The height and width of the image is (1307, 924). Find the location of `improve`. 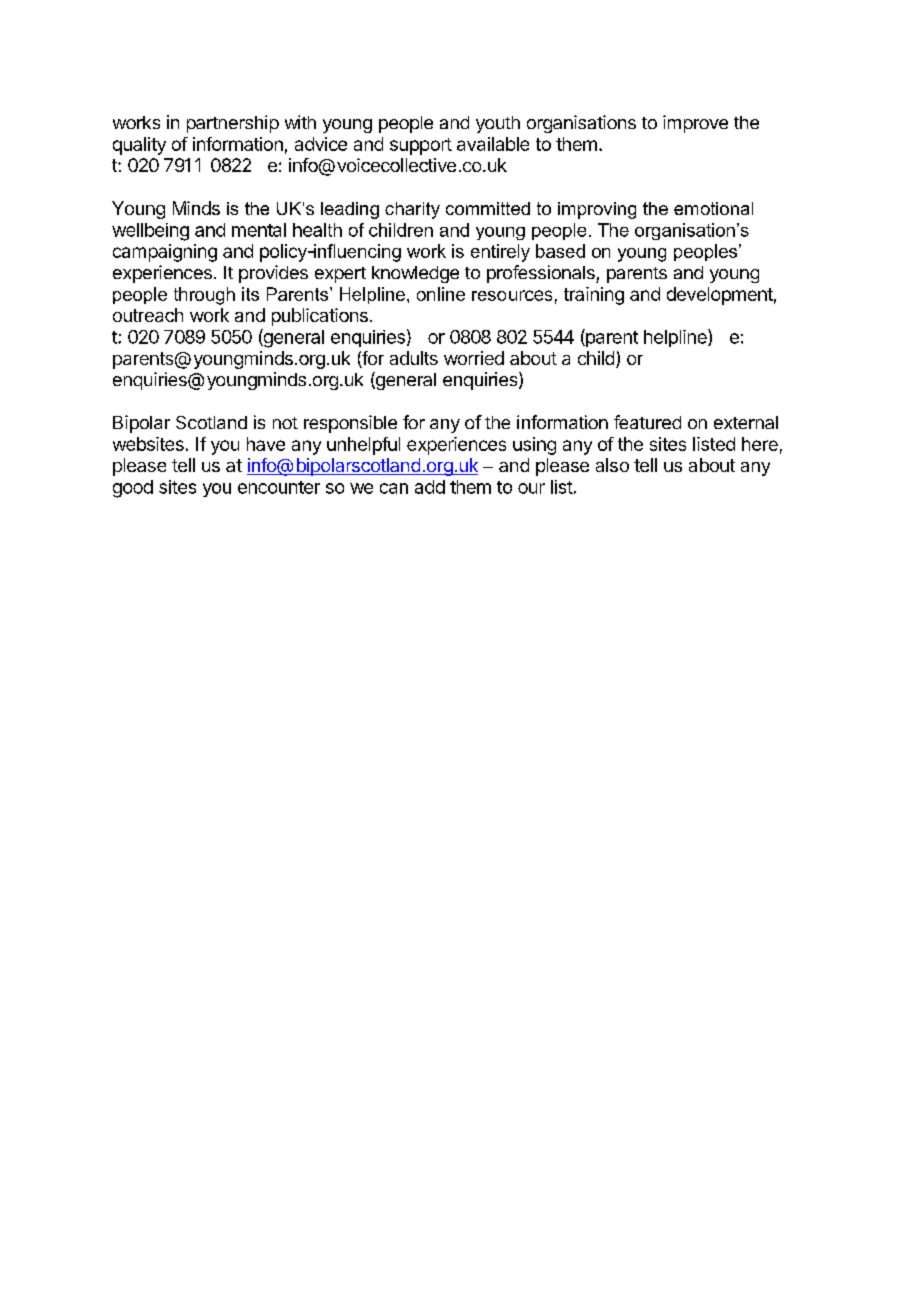

improve is located at coordinates (695, 124).
